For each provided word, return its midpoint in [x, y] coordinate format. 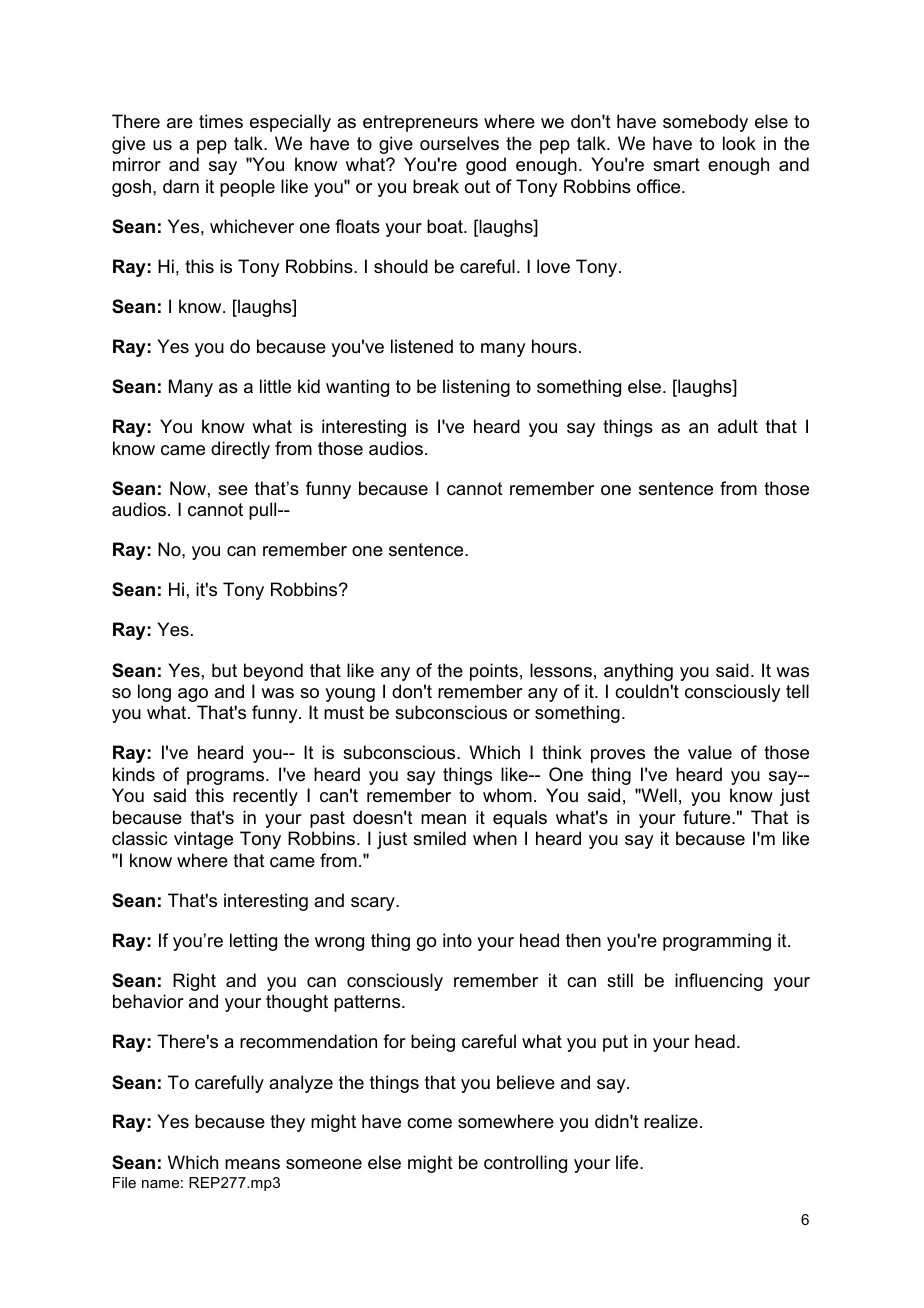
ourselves [459, 143]
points [494, 672]
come [429, 1123]
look [739, 143]
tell [797, 691]
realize [671, 1121]
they [287, 1123]
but [224, 670]
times [221, 121]
